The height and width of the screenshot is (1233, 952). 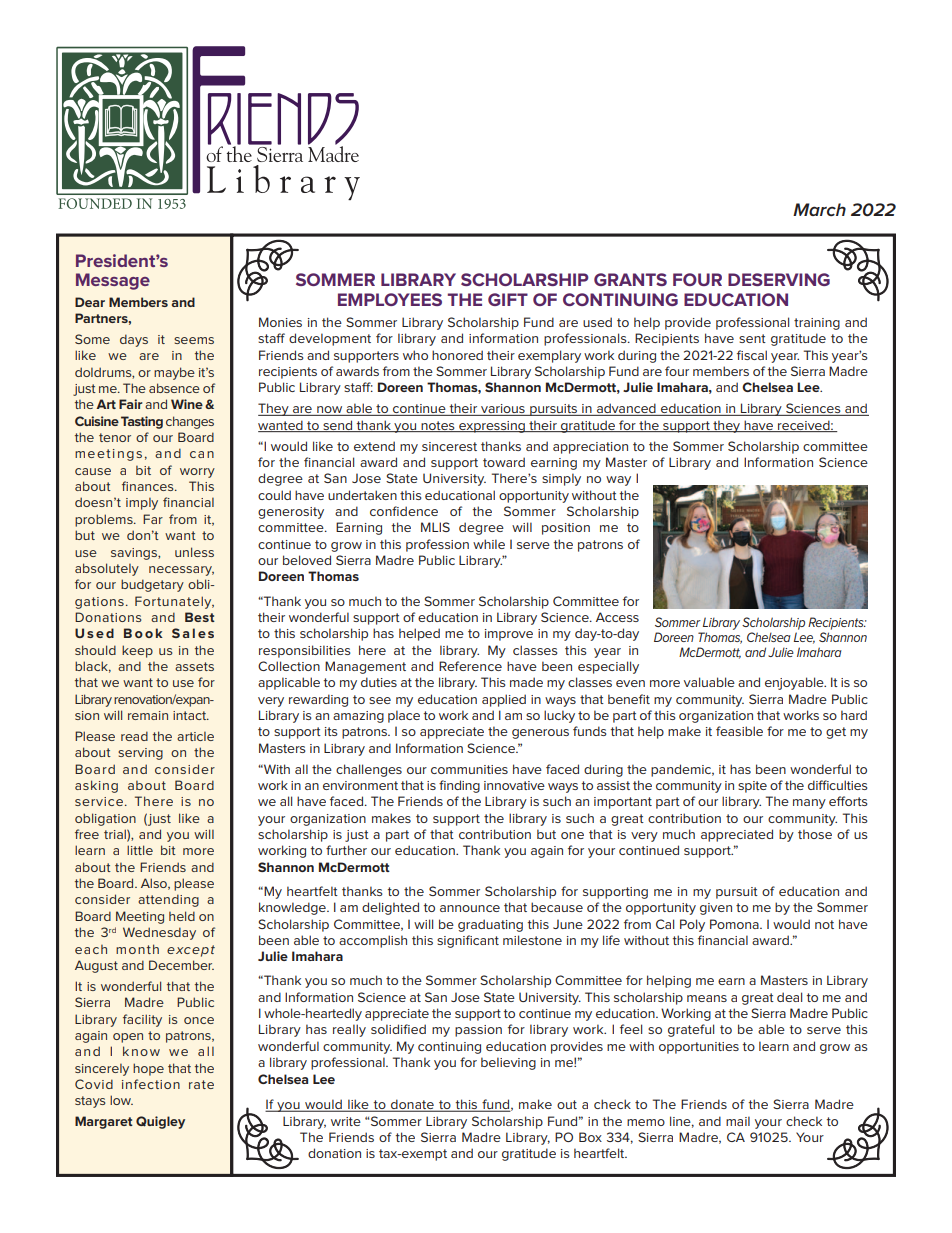 What do you see at coordinates (153, 519) in the screenshot?
I see `Far` at bounding box center [153, 519].
